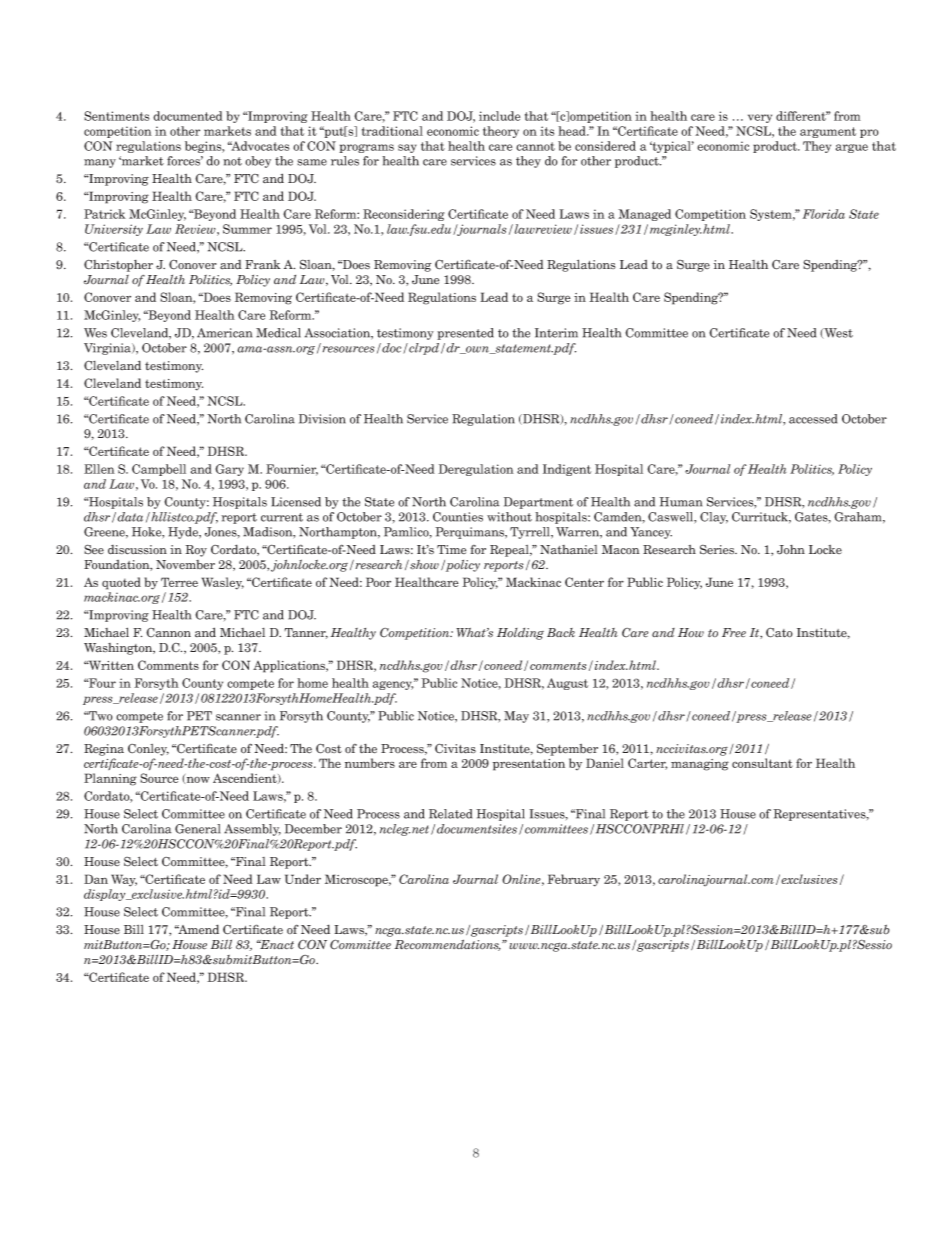 The height and width of the document is (1233, 952). What do you see at coordinates (501, 132) in the document?
I see `theory` at bounding box center [501, 132].
